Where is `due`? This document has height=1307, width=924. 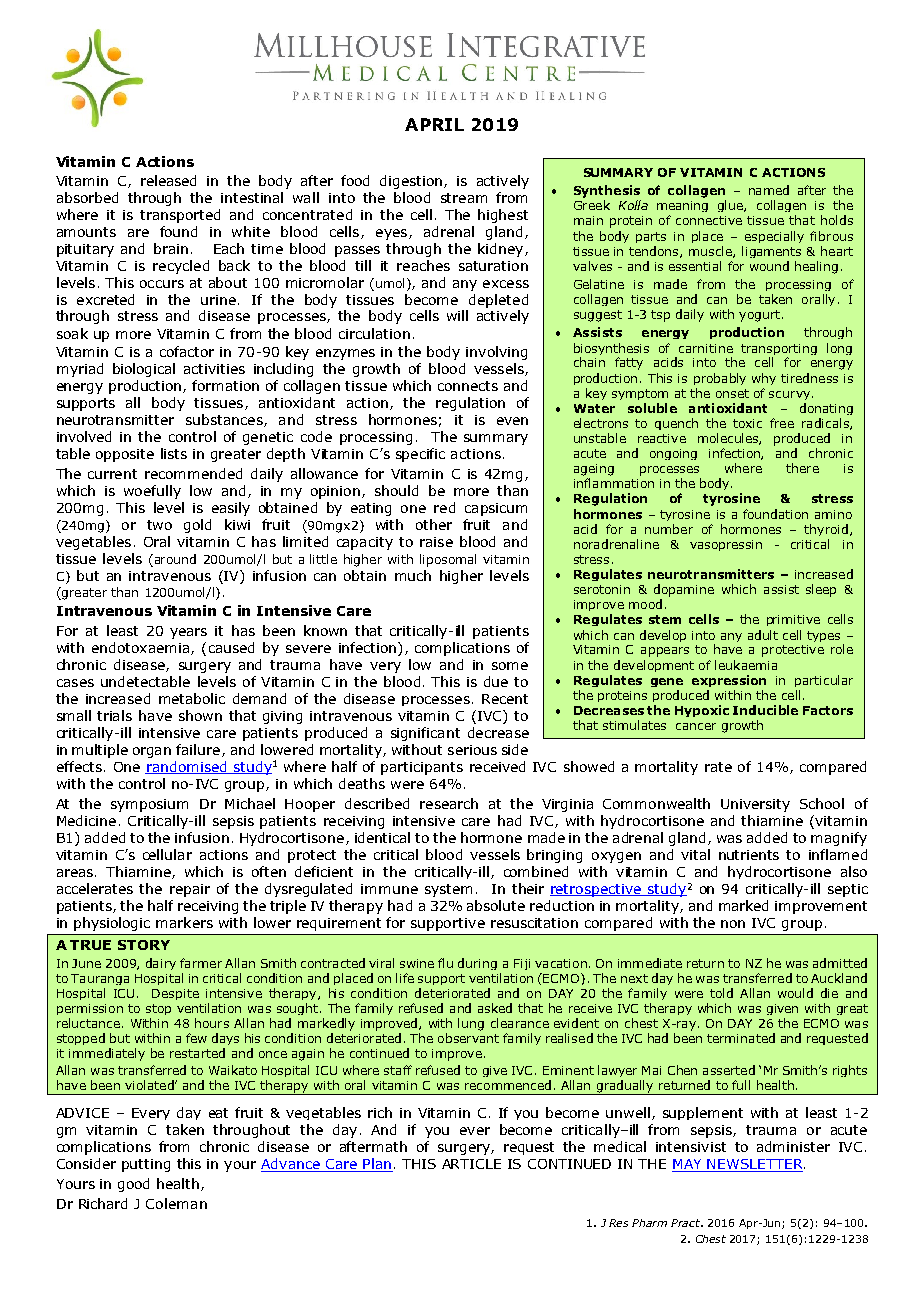 due is located at coordinates (496, 681).
